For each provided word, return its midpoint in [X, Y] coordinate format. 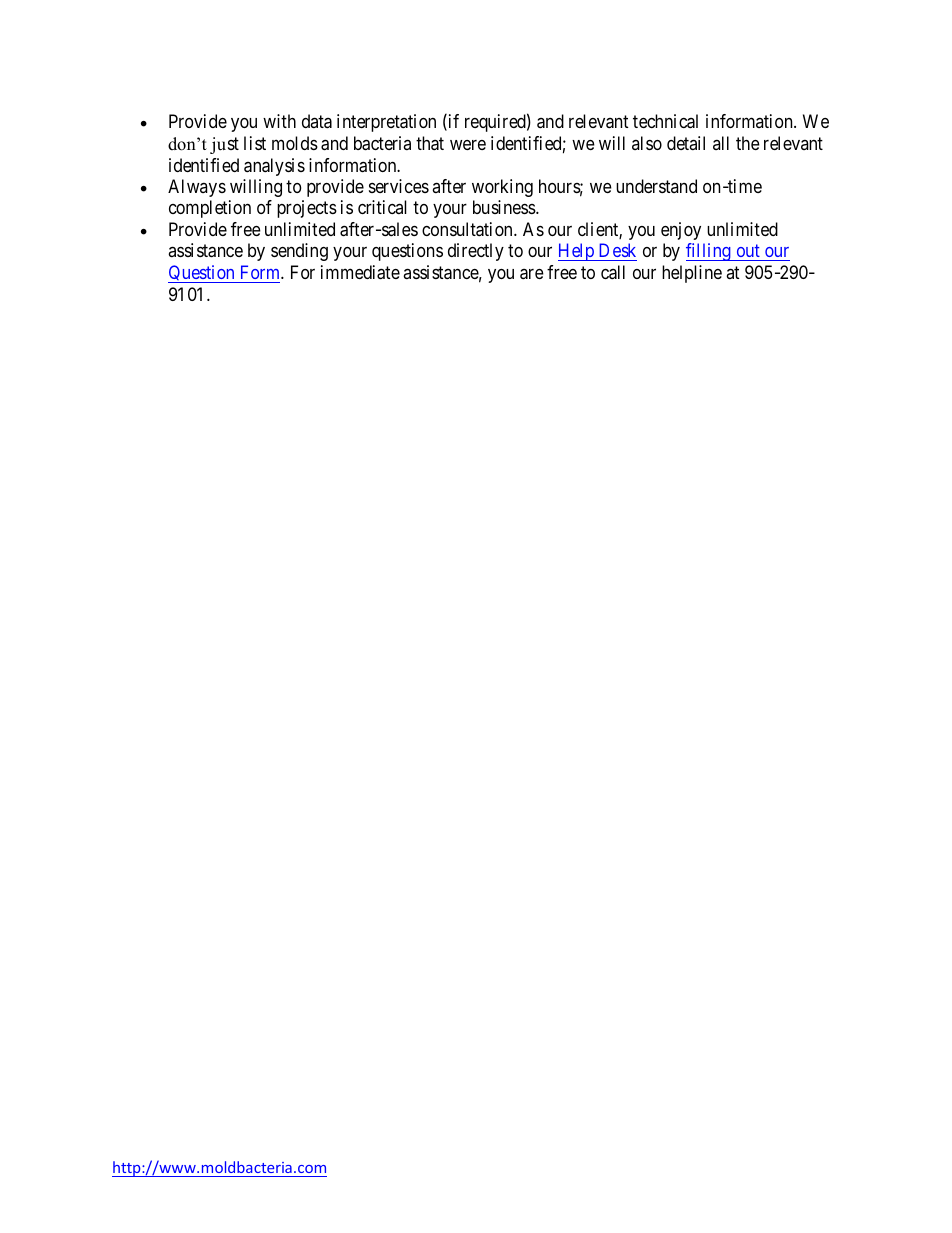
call [613, 272]
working [502, 188]
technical [665, 121]
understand [656, 186]
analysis [274, 167]
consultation [468, 229]
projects [307, 209]
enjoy [681, 231]
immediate [360, 272]
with [279, 121]
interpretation [386, 123]
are [532, 274]
